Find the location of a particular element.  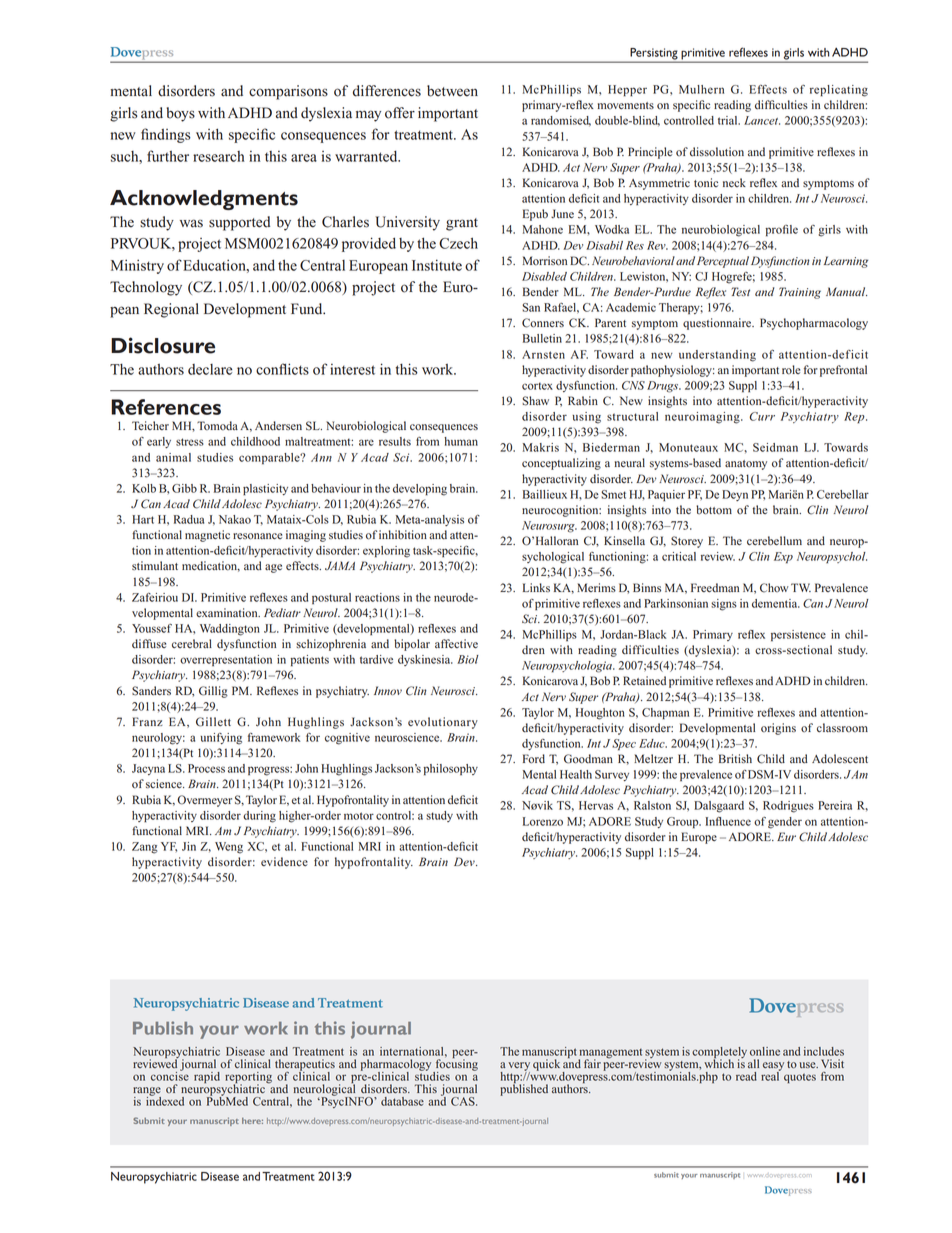

role is located at coordinates (791, 370).
